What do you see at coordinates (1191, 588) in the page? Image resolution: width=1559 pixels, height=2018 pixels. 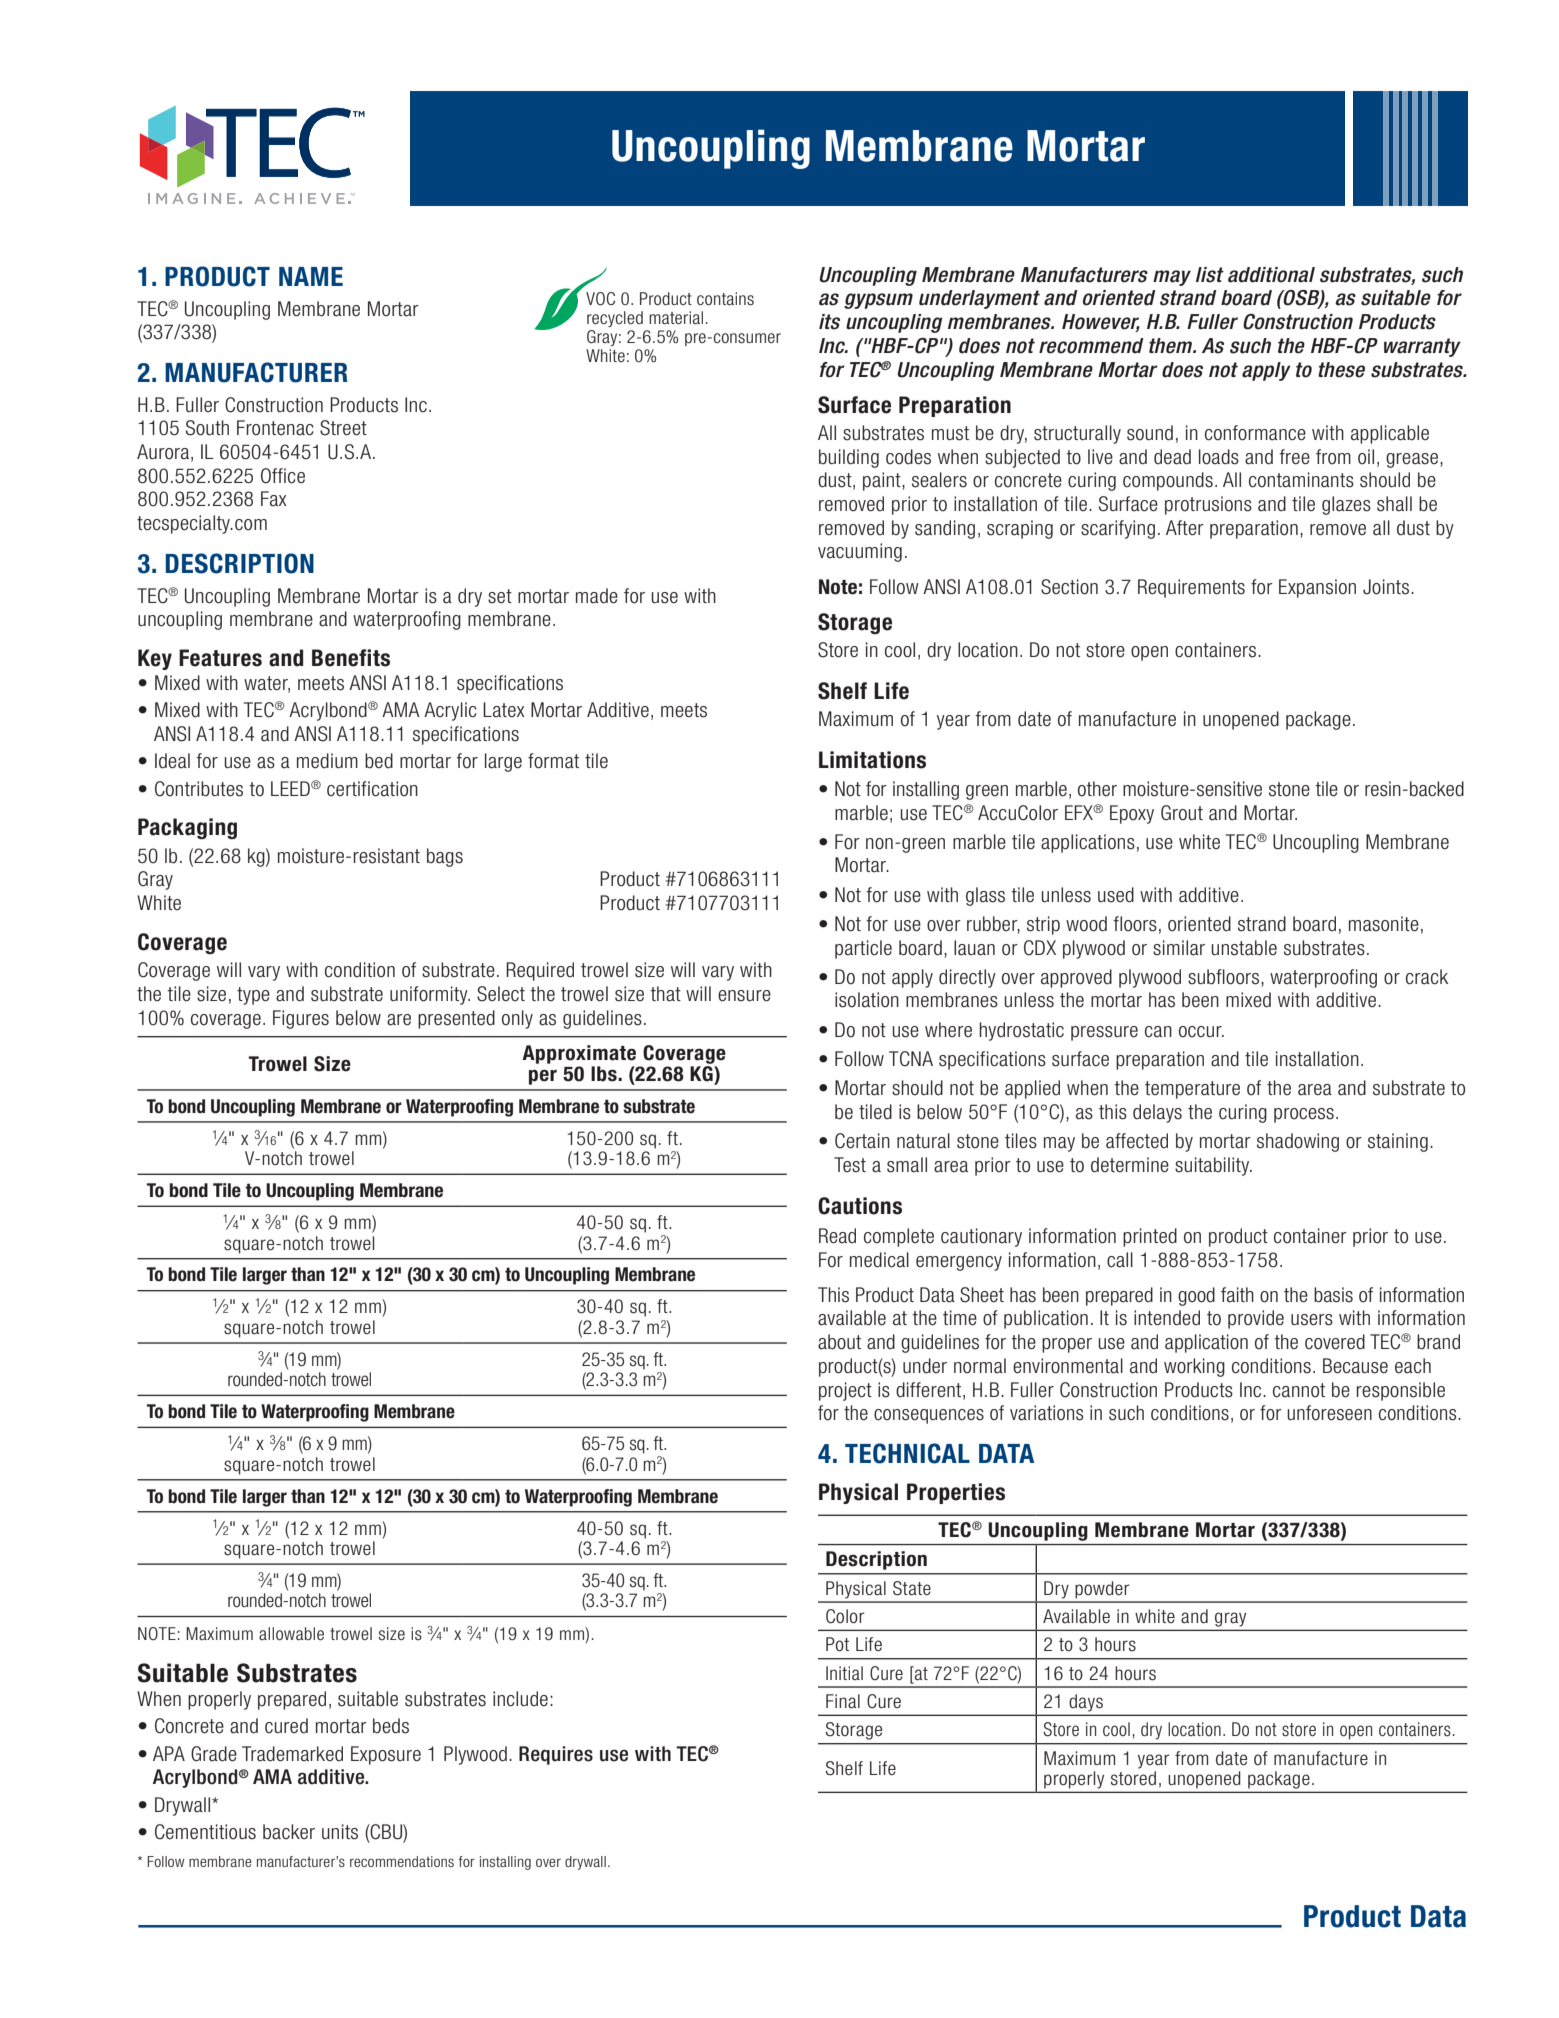 I see `Requirements` at bounding box center [1191, 588].
